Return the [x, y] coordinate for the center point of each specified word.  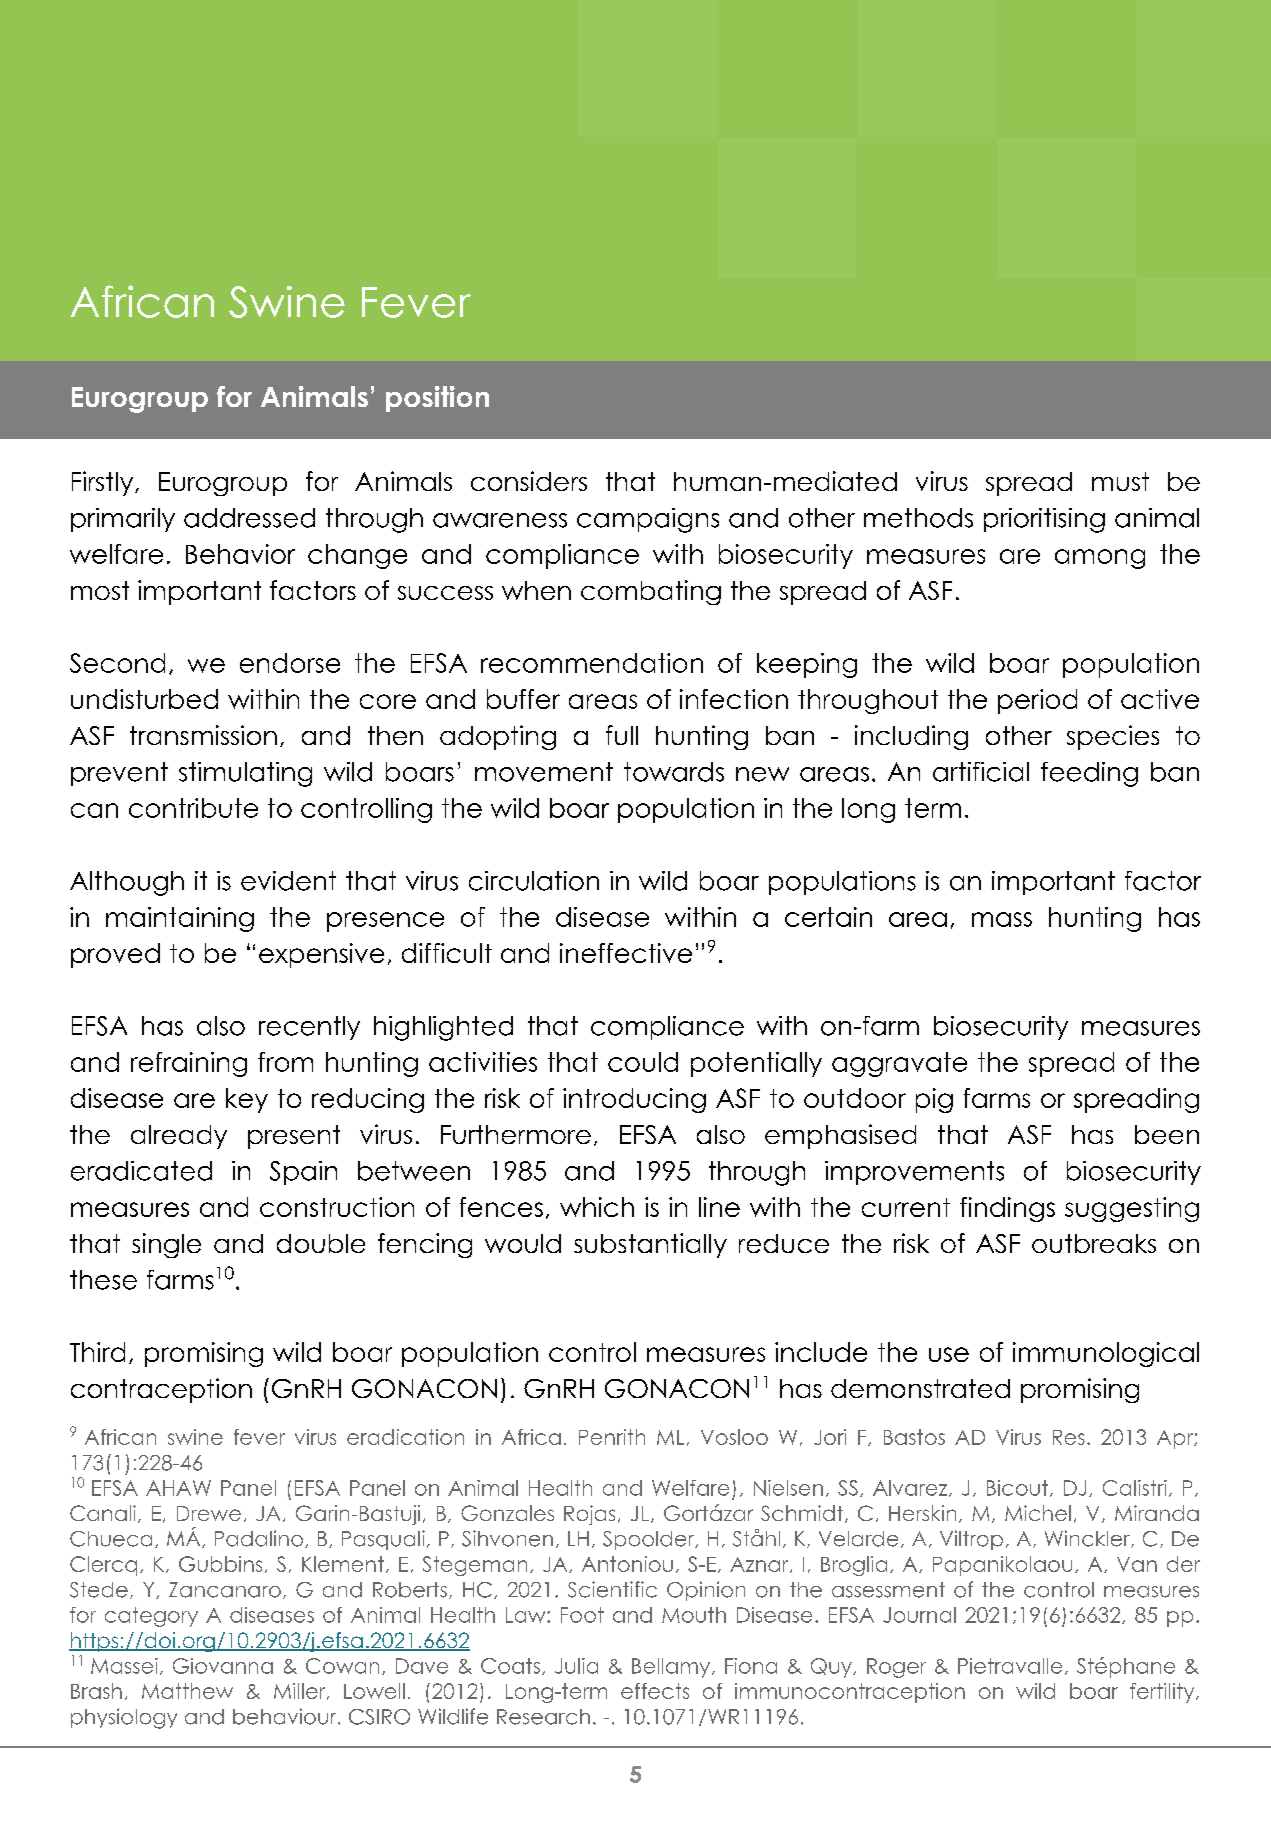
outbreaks [1094, 1243]
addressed [249, 518]
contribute [193, 808]
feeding [1089, 774]
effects [655, 1691]
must [1120, 481]
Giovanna [223, 1666]
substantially [650, 1245]
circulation [534, 881]
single [166, 1245]
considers [529, 481]
